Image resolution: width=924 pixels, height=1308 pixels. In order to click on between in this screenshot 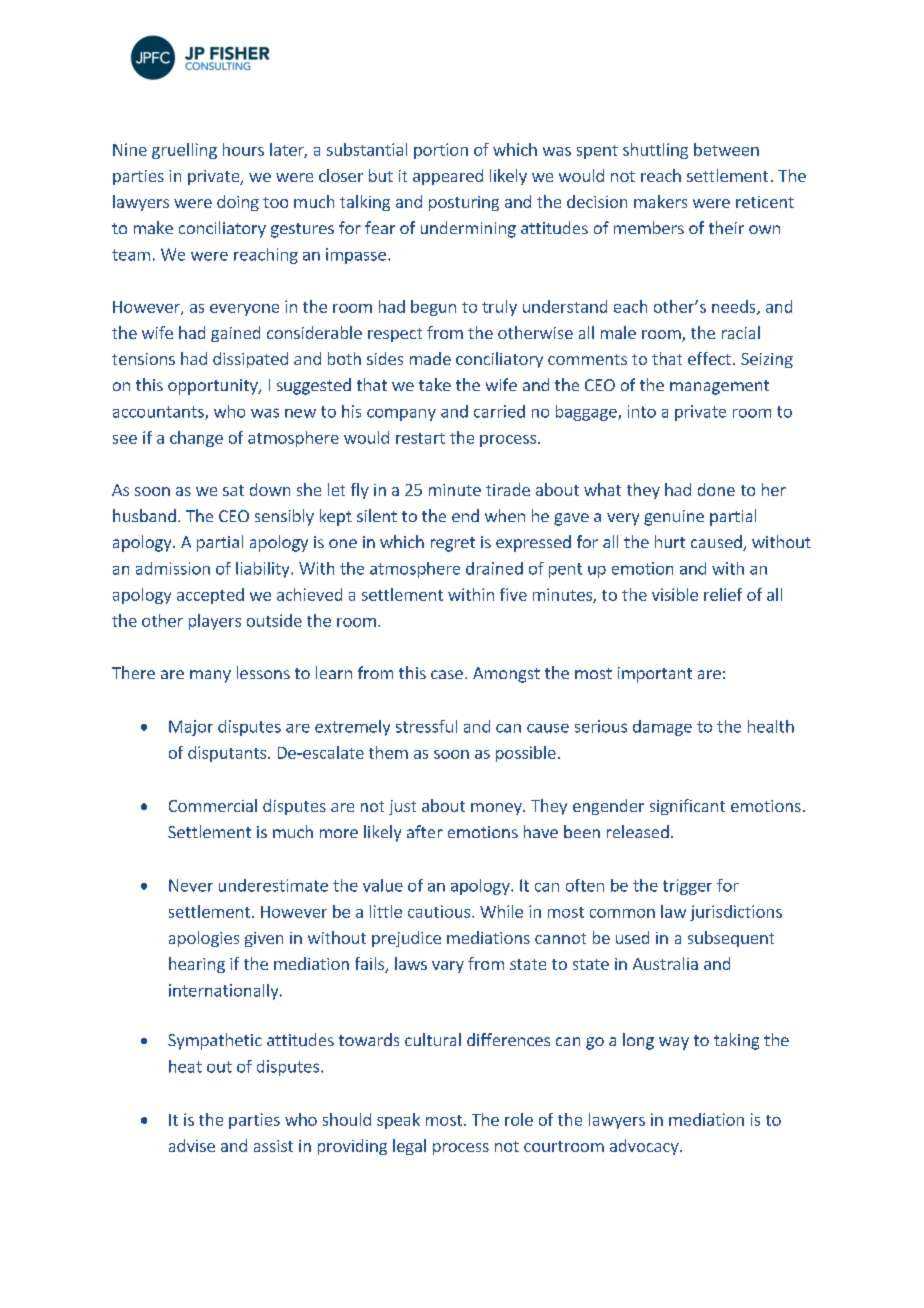, I will do `click(726, 149)`.
